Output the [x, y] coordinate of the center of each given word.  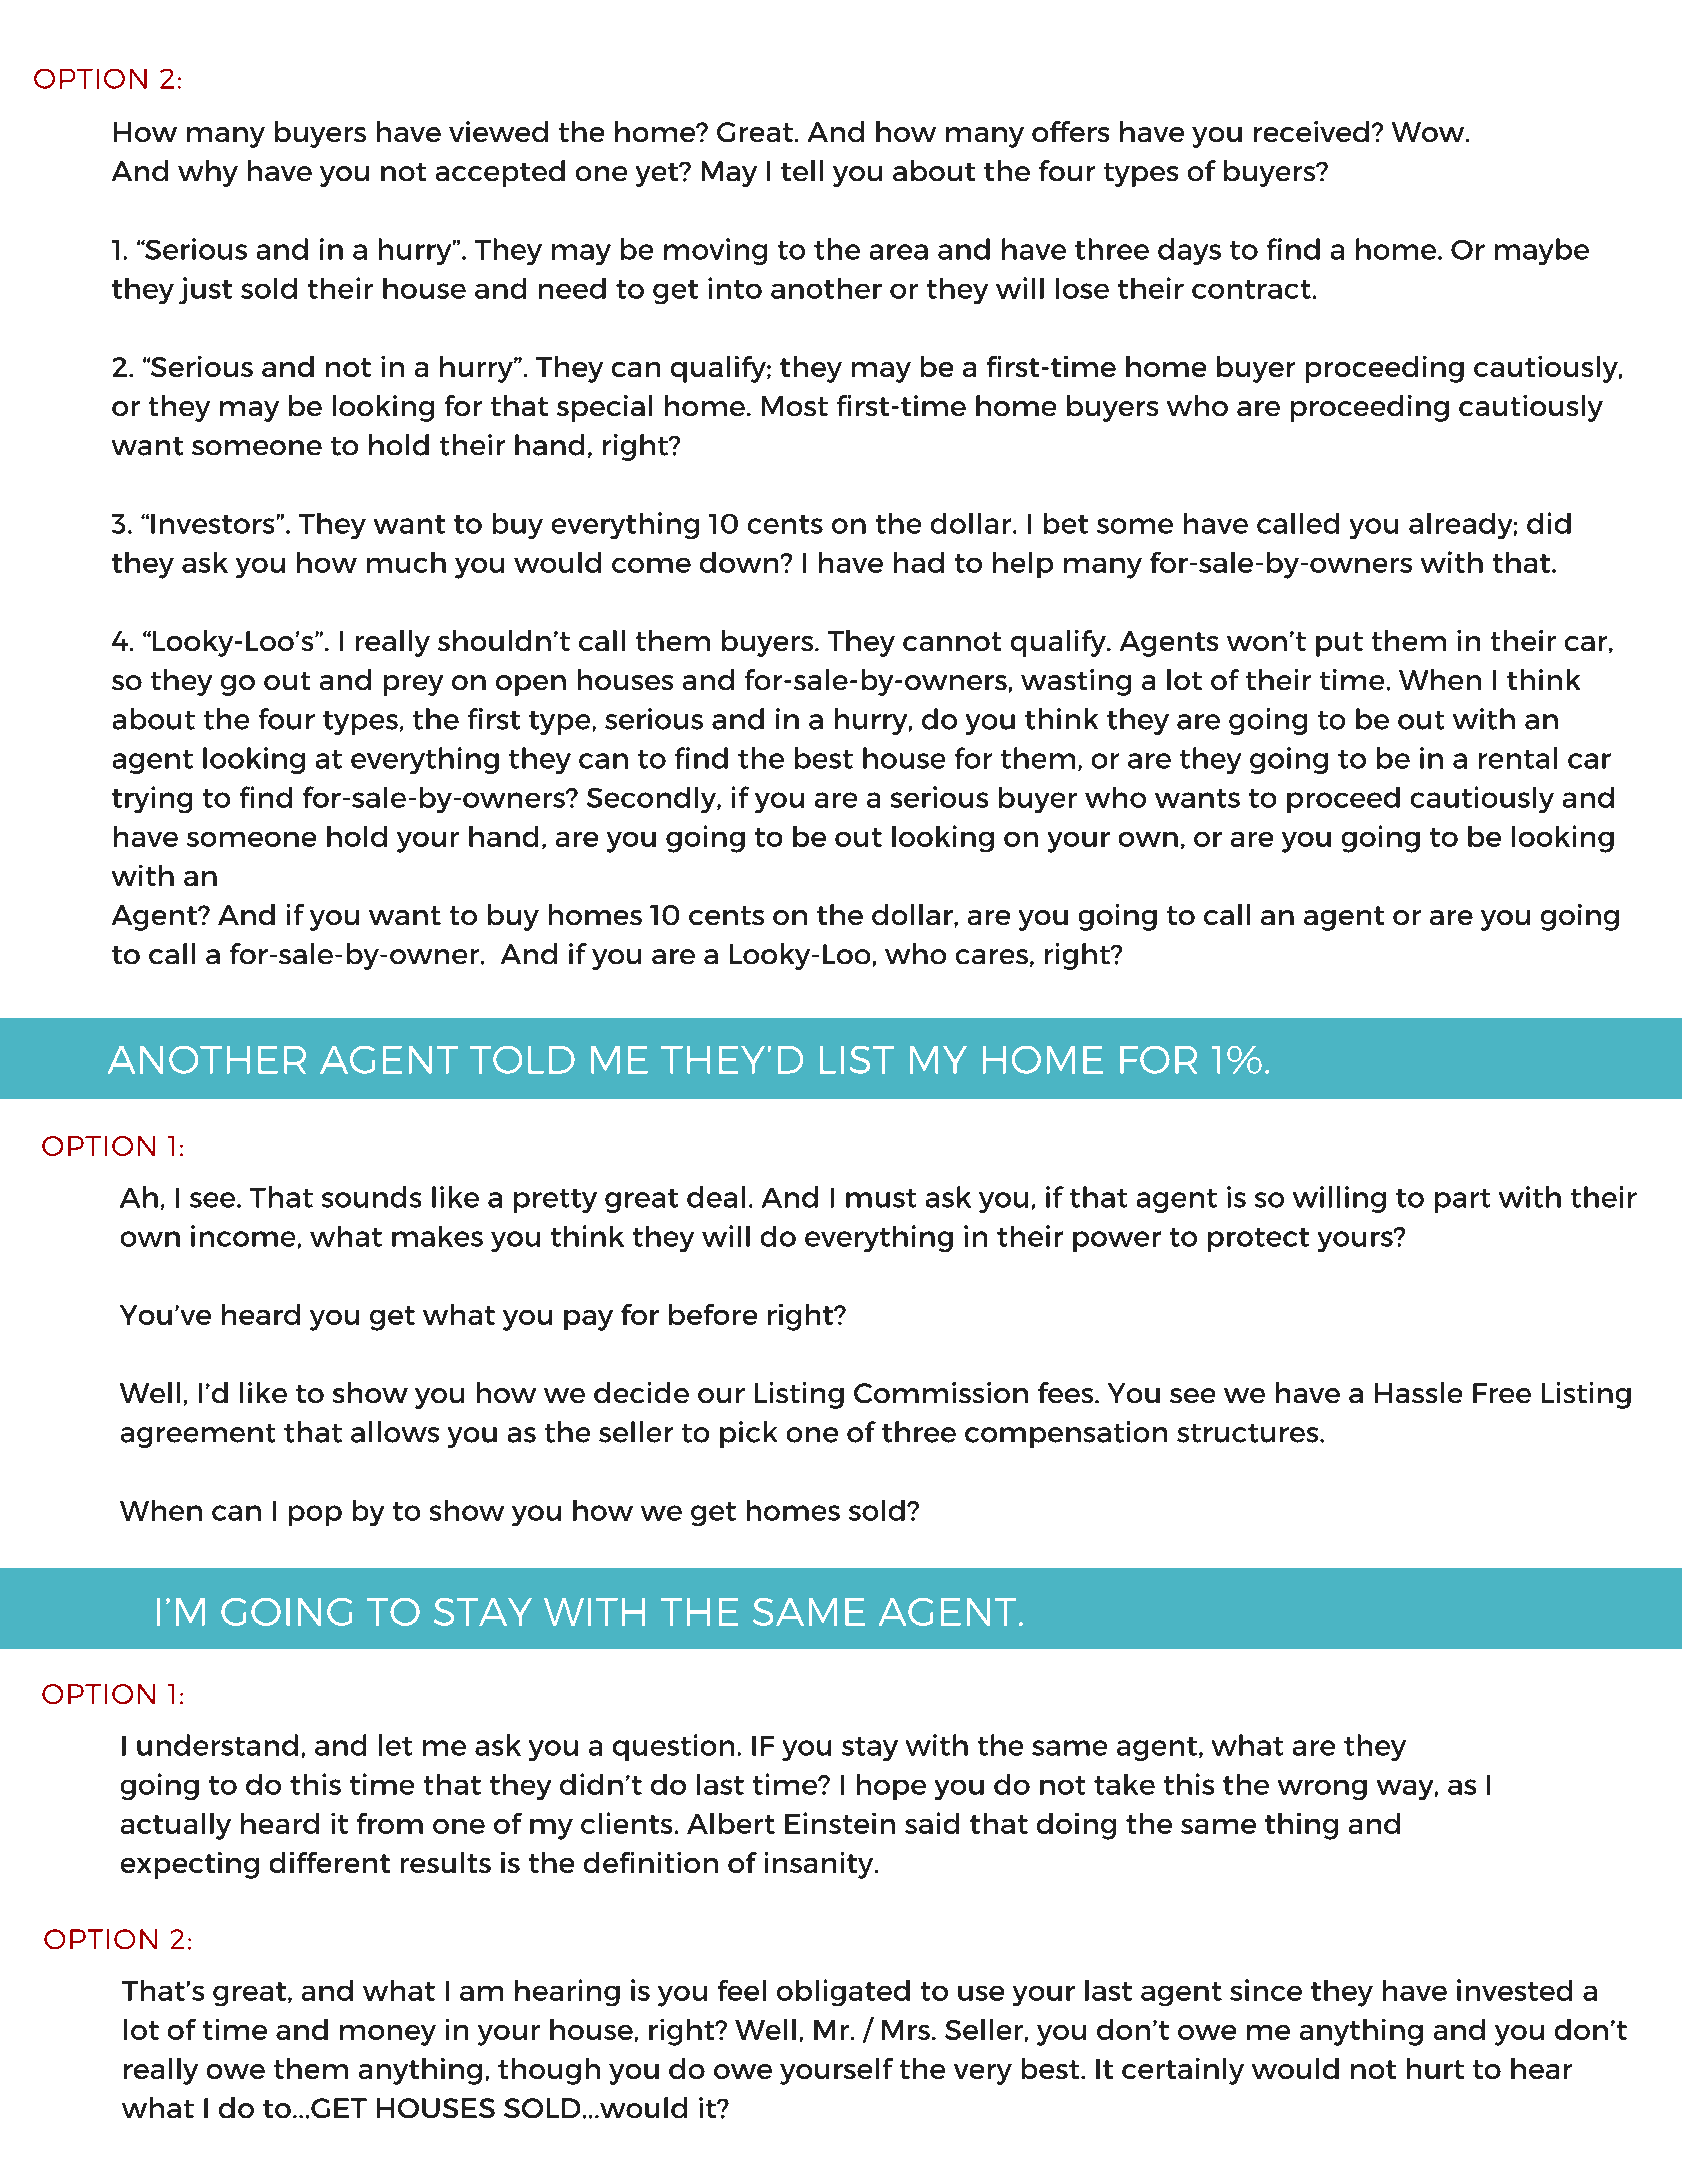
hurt [1435, 2068]
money [388, 2035]
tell [802, 170]
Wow [1429, 132]
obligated [843, 1992]
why [208, 173]
